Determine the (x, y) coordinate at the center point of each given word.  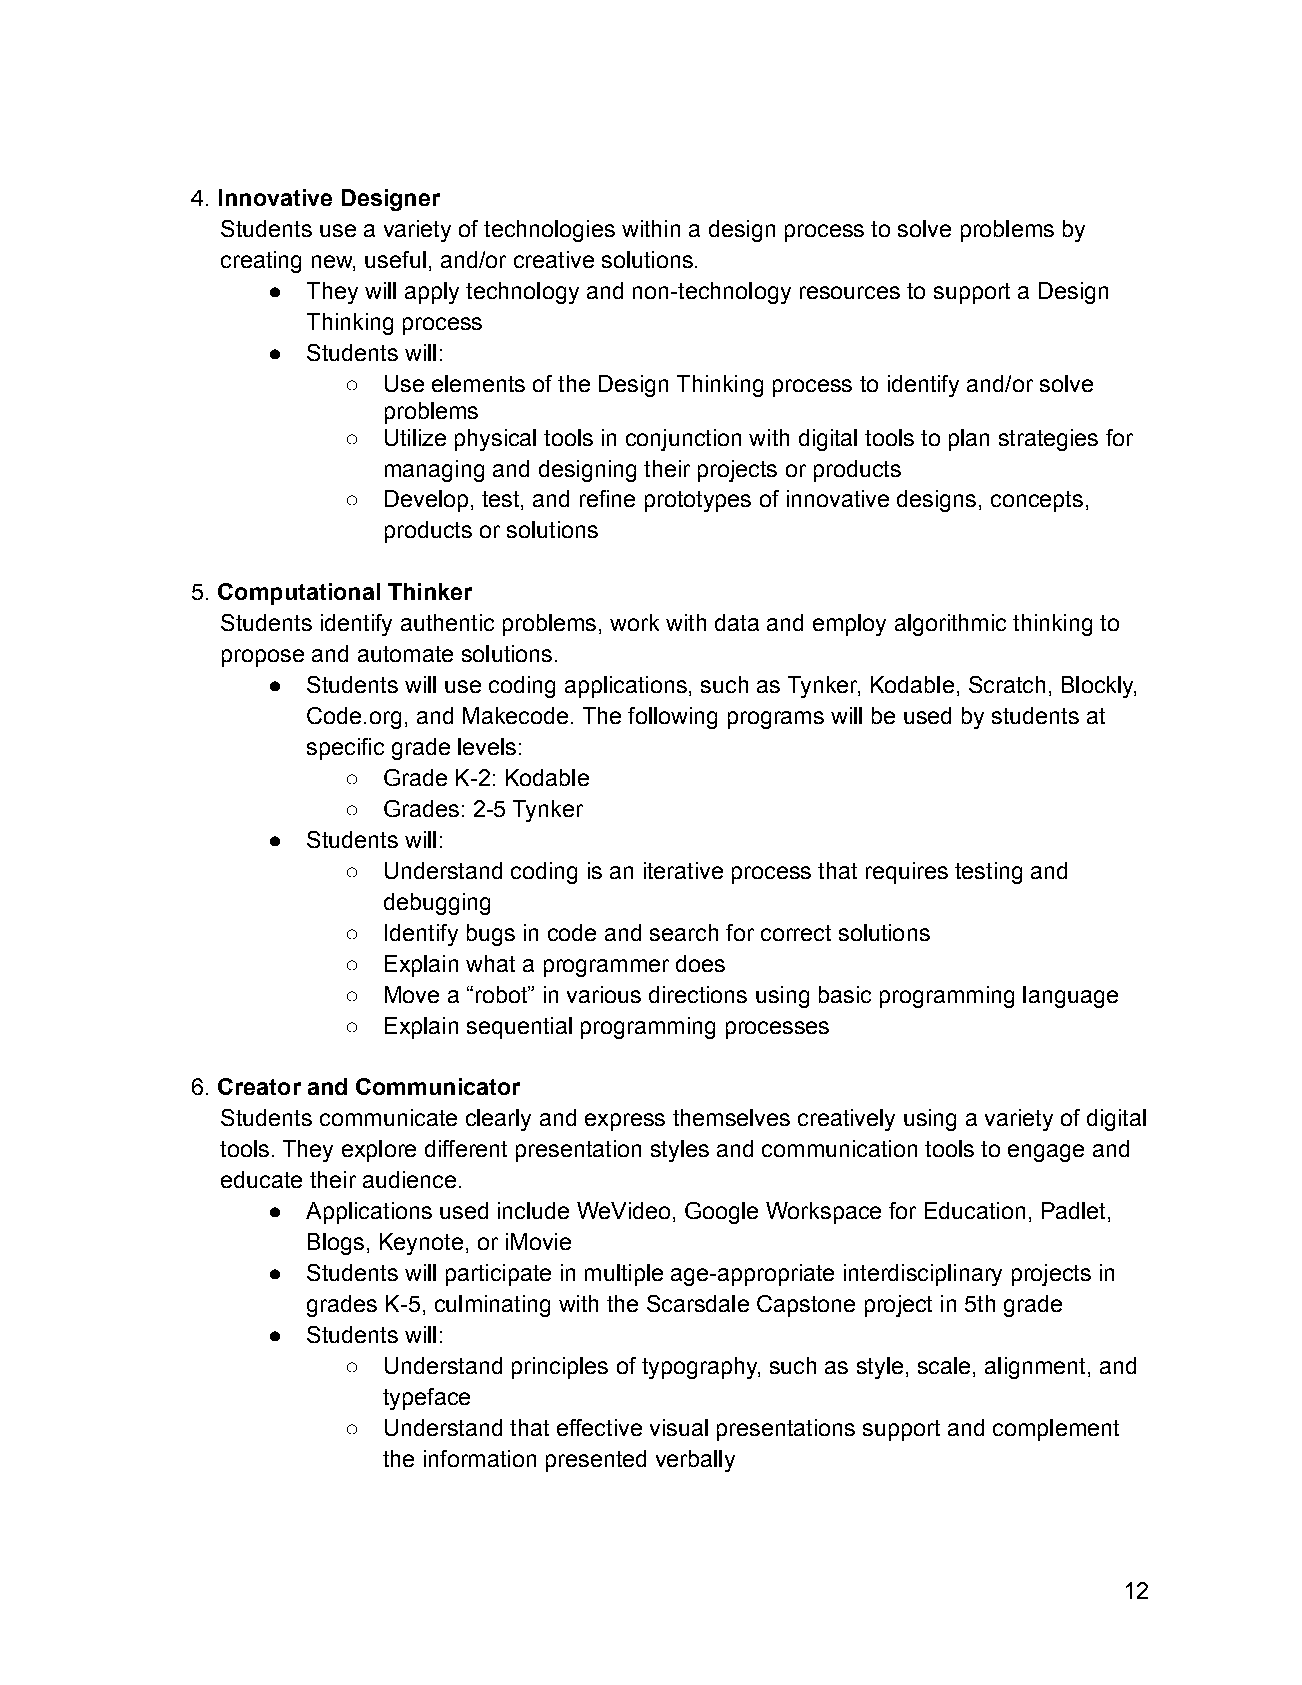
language (1070, 997)
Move (412, 994)
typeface (426, 1399)
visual (679, 1427)
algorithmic (950, 625)
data (737, 622)
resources (850, 292)
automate (405, 654)
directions (698, 994)
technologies (549, 231)
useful (395, 259)
